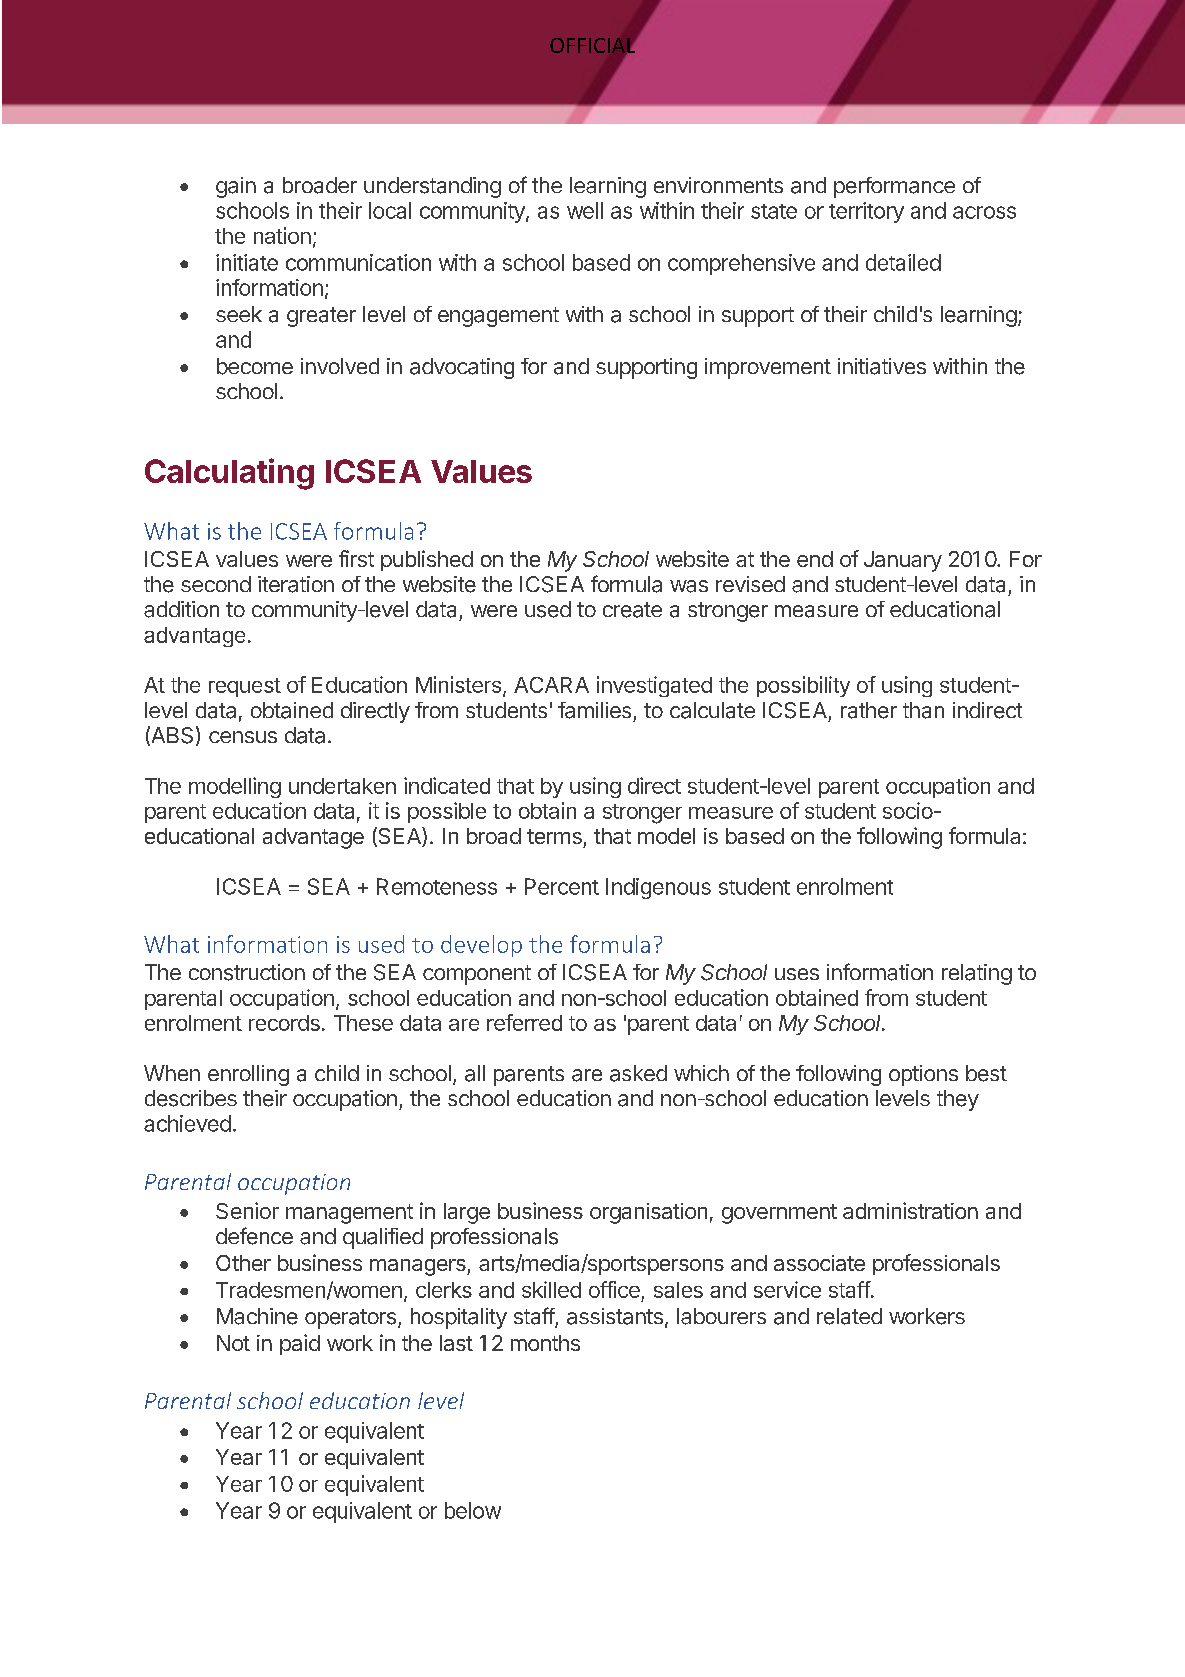 The width and height of the screenshot is (1185, 1677). What do you see at coordinates (473, 1510) in the screenshot?
I see `below` at bounding box center [473, 1510].
